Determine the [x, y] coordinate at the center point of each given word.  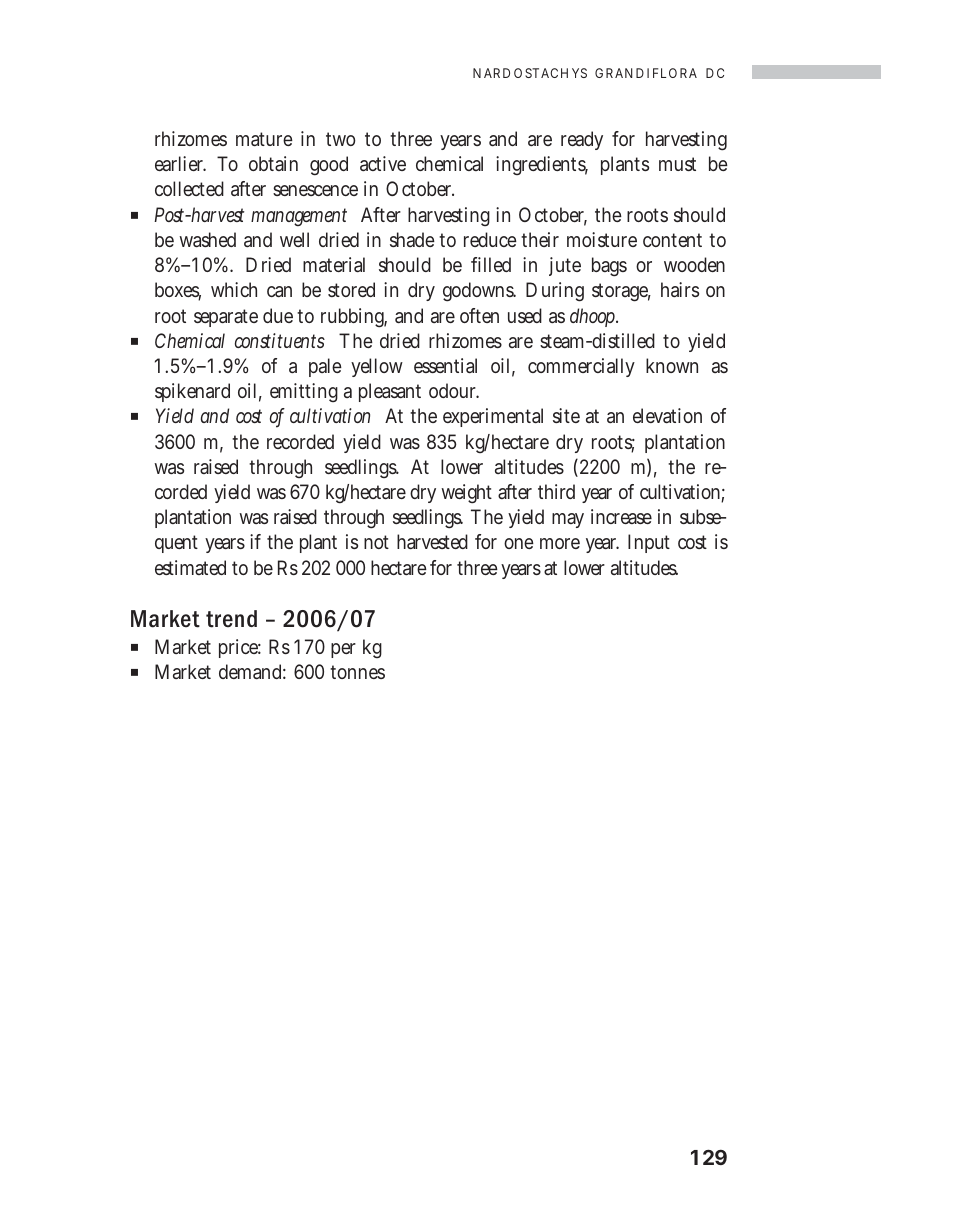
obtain [273, 163]
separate [226, 318]
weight [466, 494]
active [383, 163]
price [240, 648]
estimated [190, 567]
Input [649, 543]
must [677, 164]
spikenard [192, 392]
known [672, 365]
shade [412, 239]
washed [207, 239]
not [376, 542]
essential [445, 365]
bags [609, 267]
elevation [667, 415]
